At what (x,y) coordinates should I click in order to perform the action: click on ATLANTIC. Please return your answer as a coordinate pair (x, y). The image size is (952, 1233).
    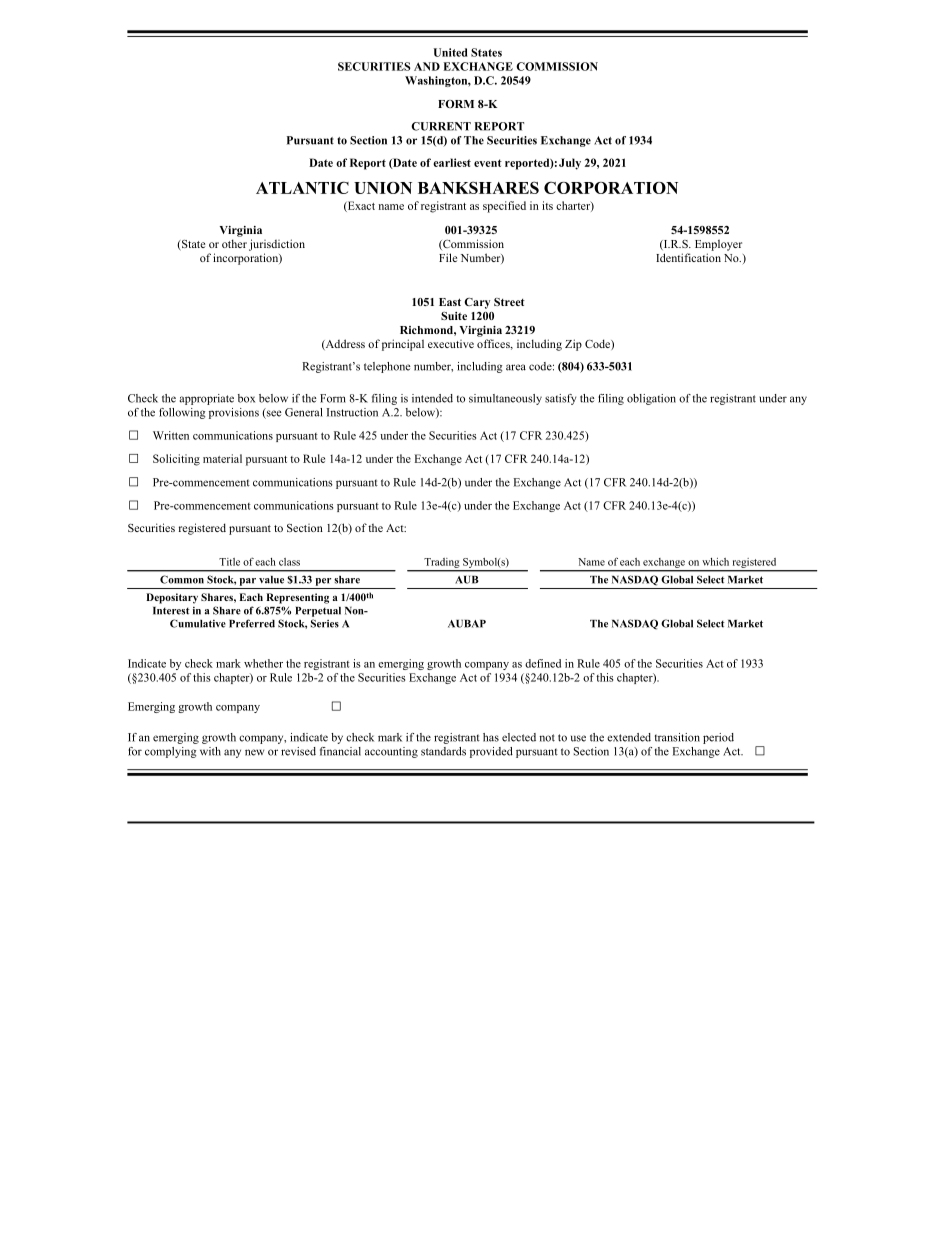
    Looking at the image, I should click on (302, 187).
